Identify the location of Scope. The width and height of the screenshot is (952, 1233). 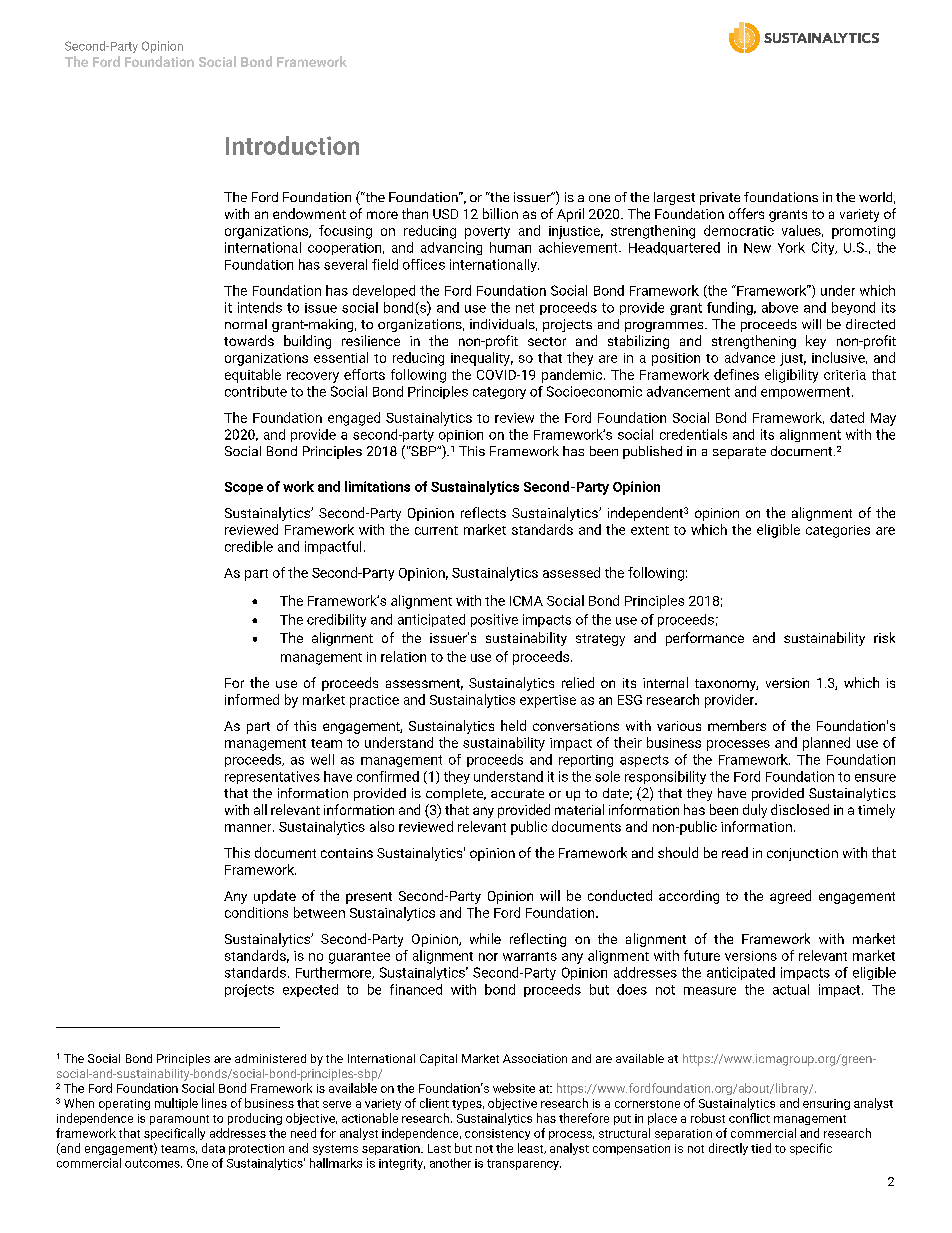
(244, 488).
